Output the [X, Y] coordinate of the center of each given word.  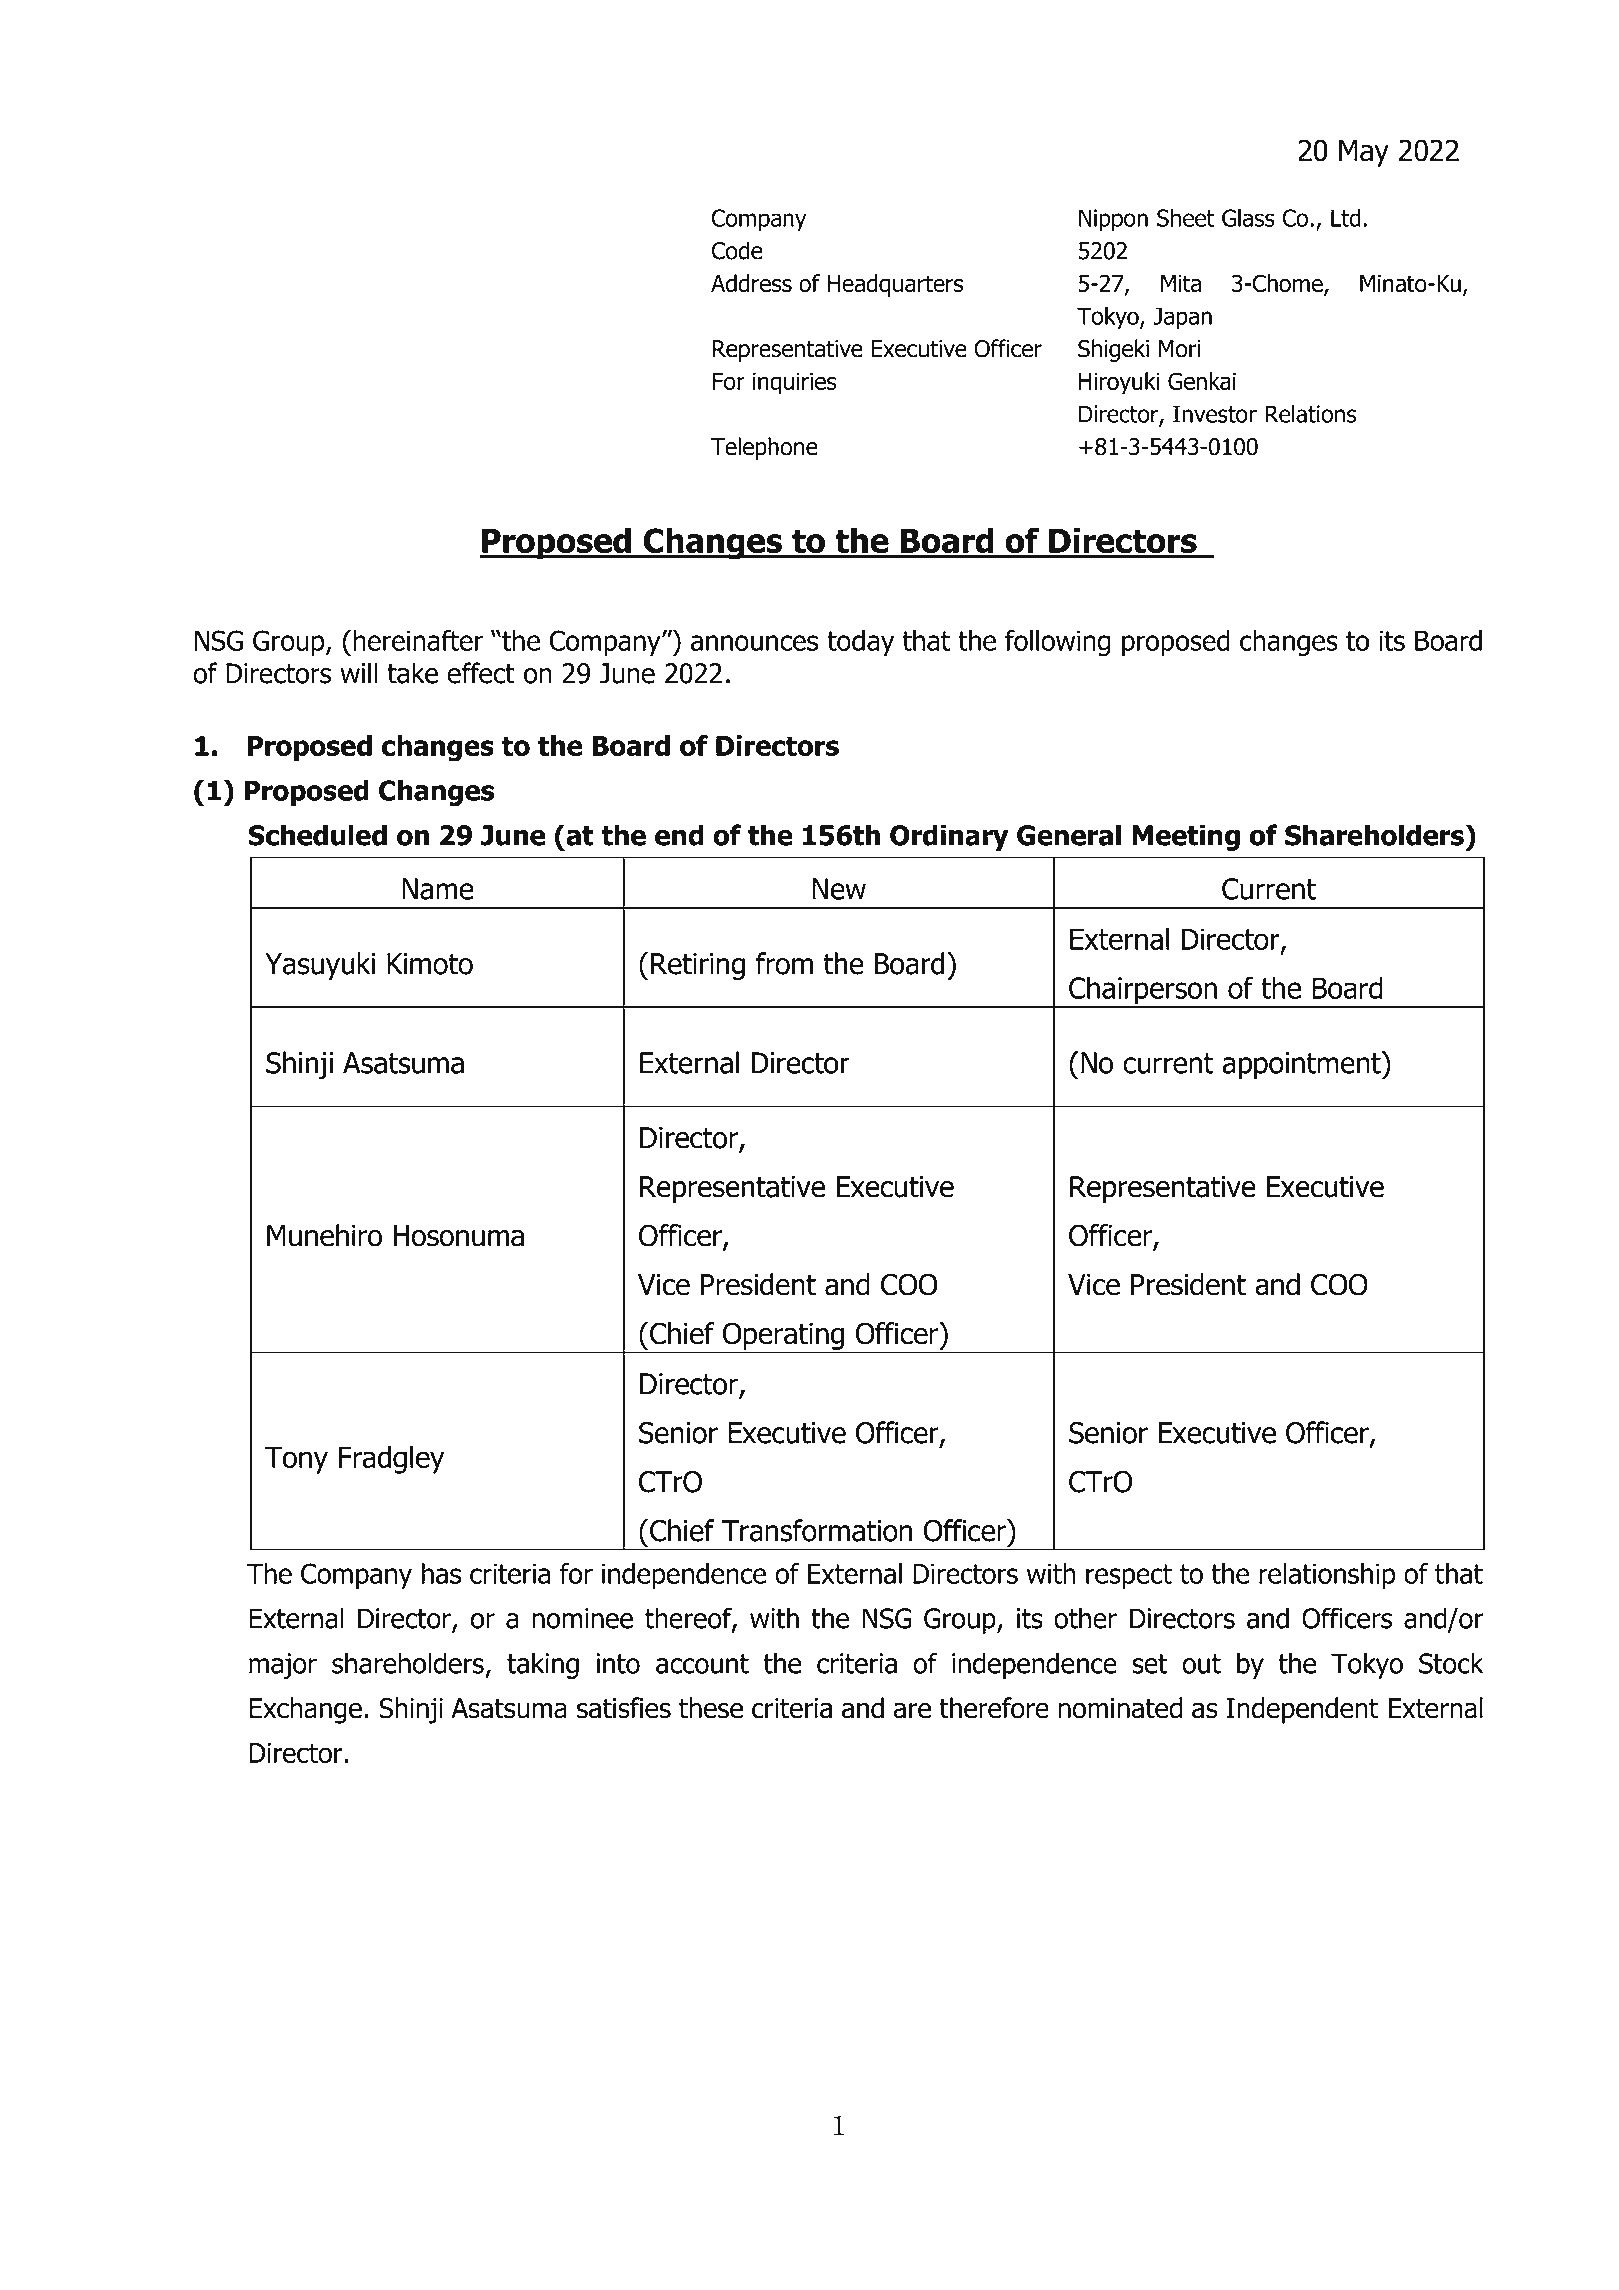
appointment [1302, 1065]
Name [438, 889]
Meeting [1186, 837]
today [860, 643]
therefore [994, 1708]
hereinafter [418, 640]
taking [543, 1665]
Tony [296, 1460]
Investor [1215, 414]
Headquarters [895, 285]
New [839, 889]
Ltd [1346, 218]
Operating [783, 1336]
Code [737, 250]
